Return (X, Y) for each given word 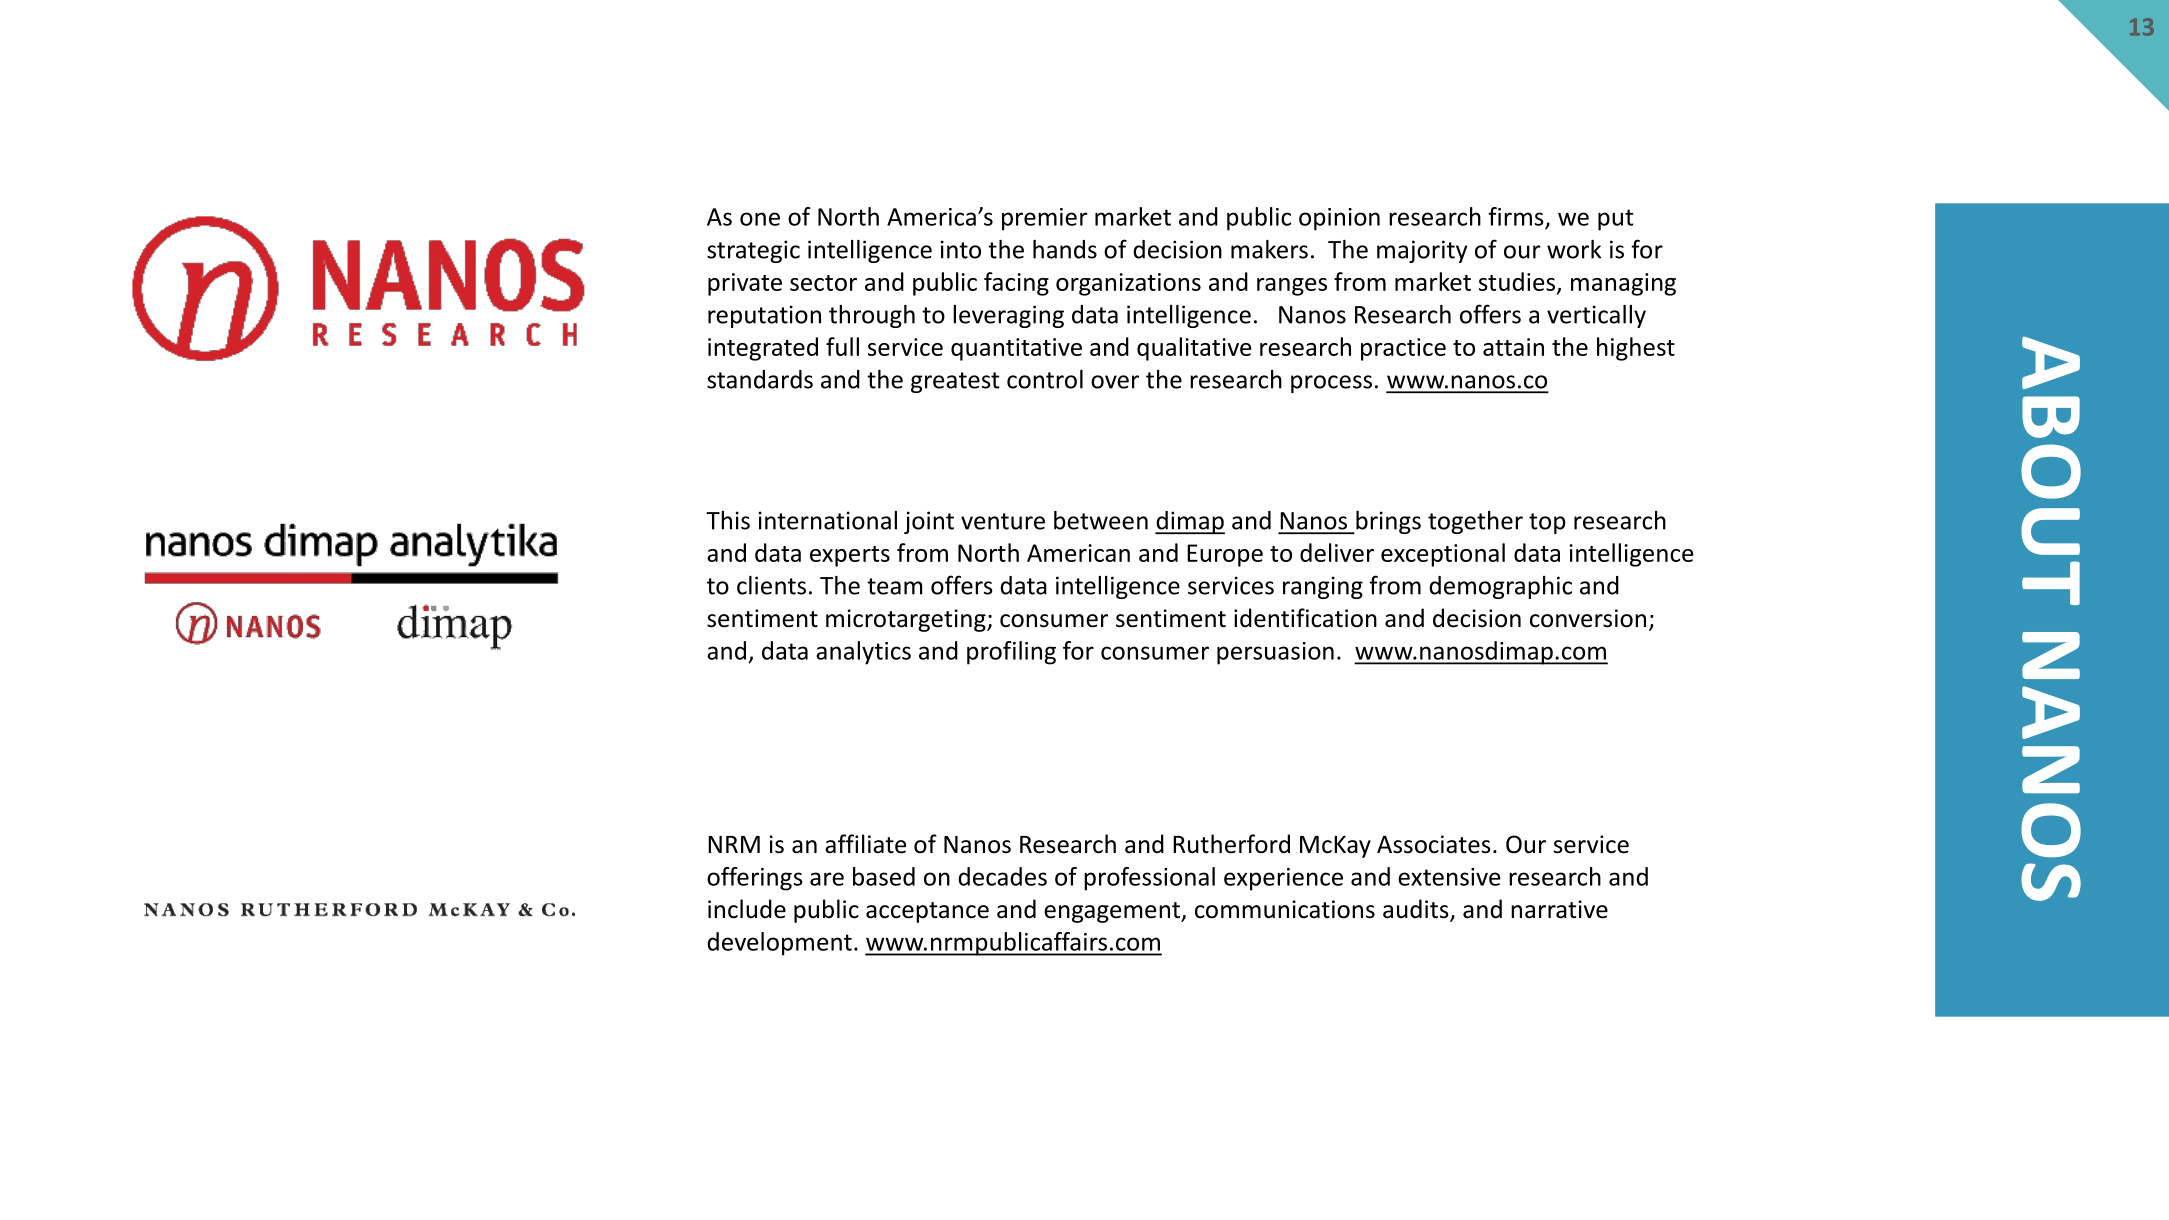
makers (1269, 249)
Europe (1225, 555)
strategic (753, 251)
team (895, 586)
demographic (1500, 587)
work (1574, 249)
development (779, 944)
